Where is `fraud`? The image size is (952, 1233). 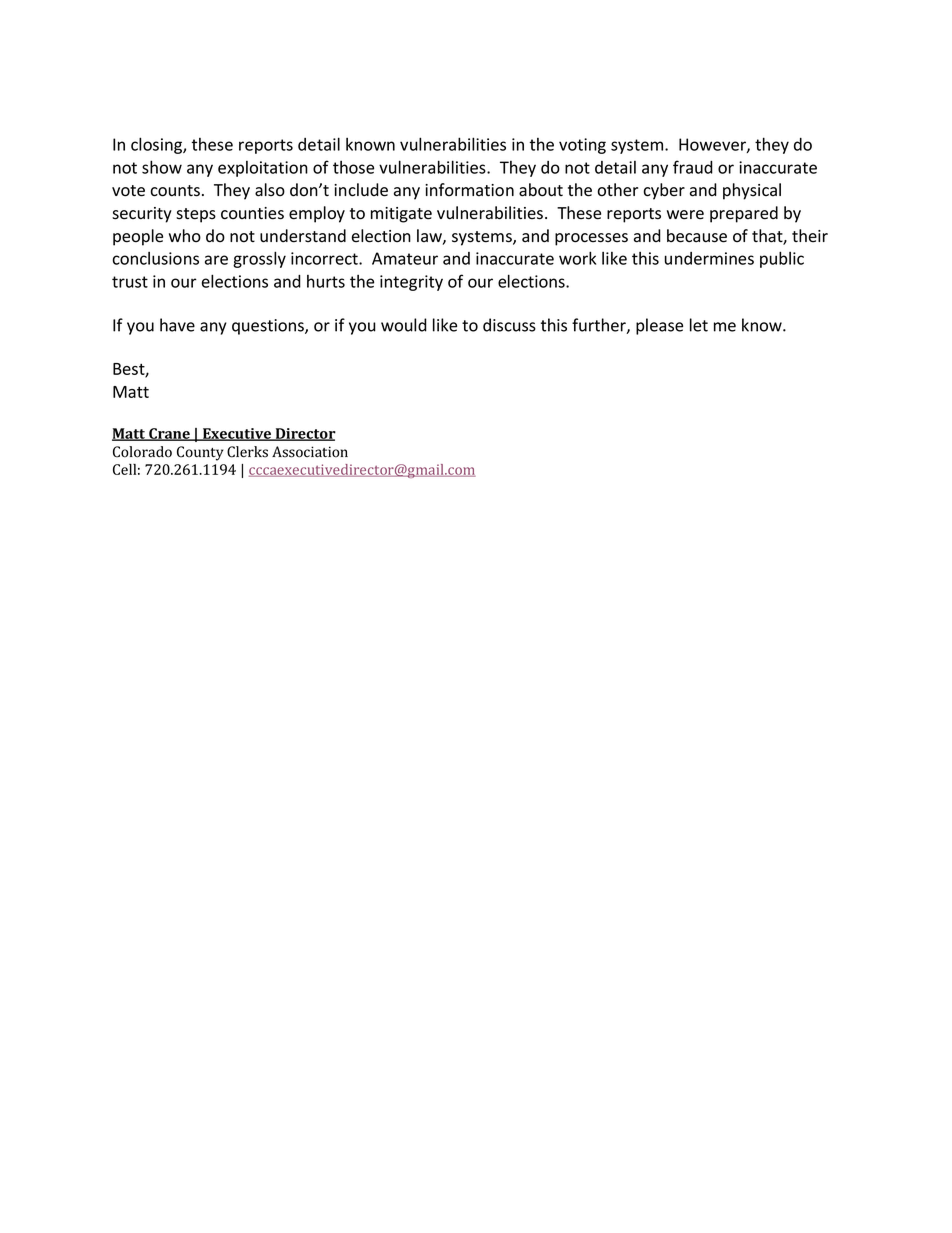 fraud is located at coordinates (693, 167).
